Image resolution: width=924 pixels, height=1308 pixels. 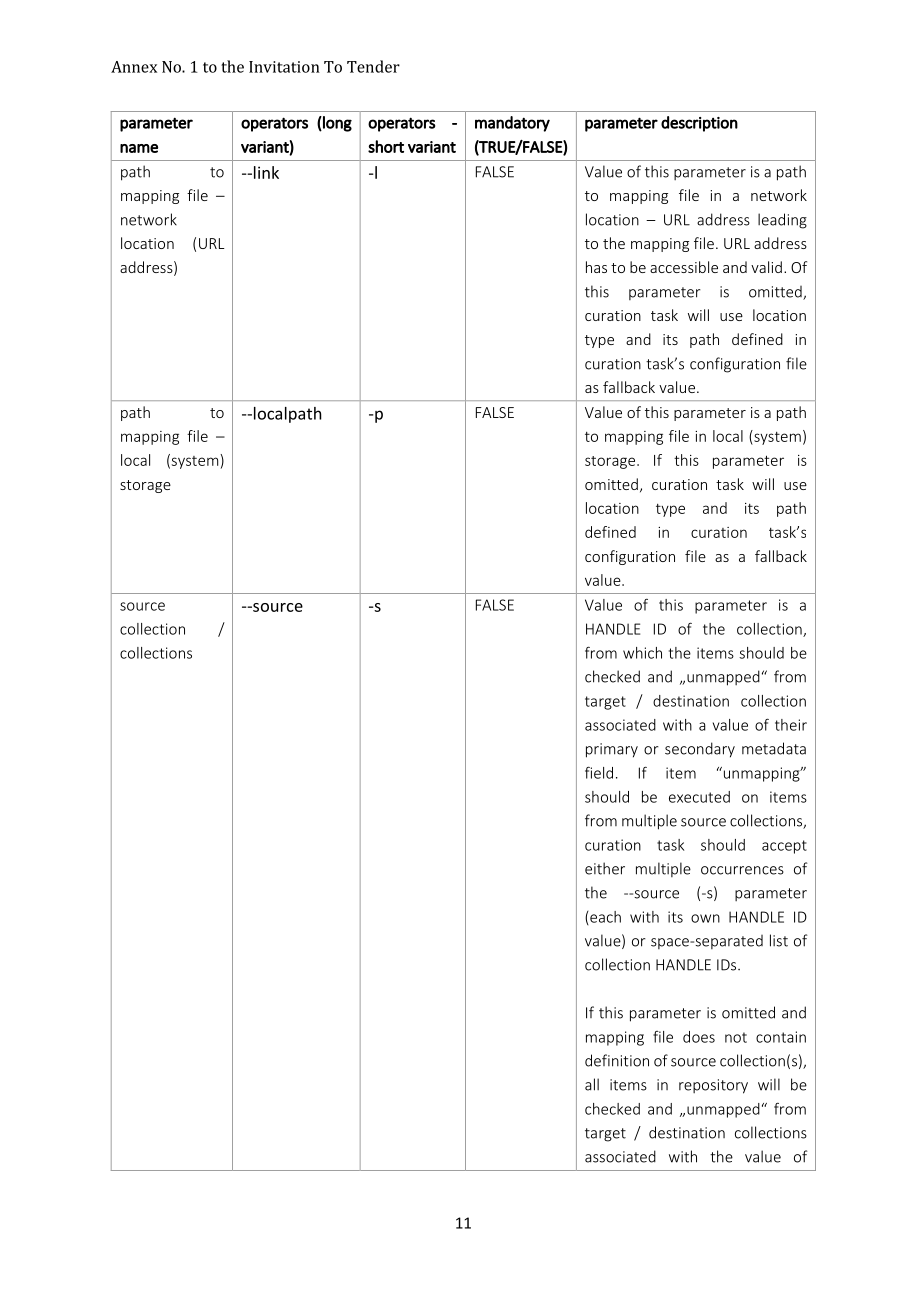 I want to click on definition, so click(x=617, y=1060).
